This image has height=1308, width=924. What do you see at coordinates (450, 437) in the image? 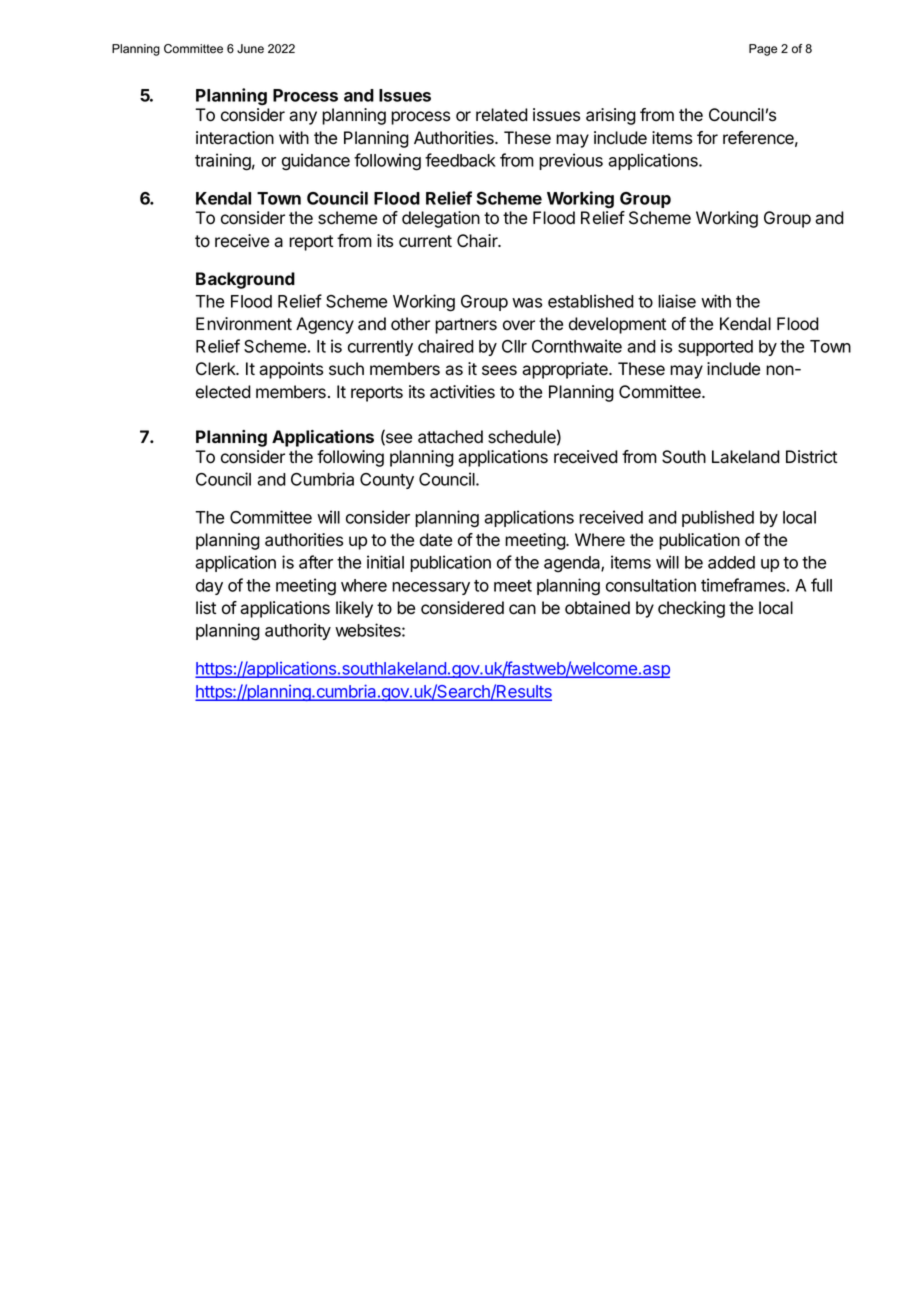
I see `attached` at bounding box center [450, 437].
